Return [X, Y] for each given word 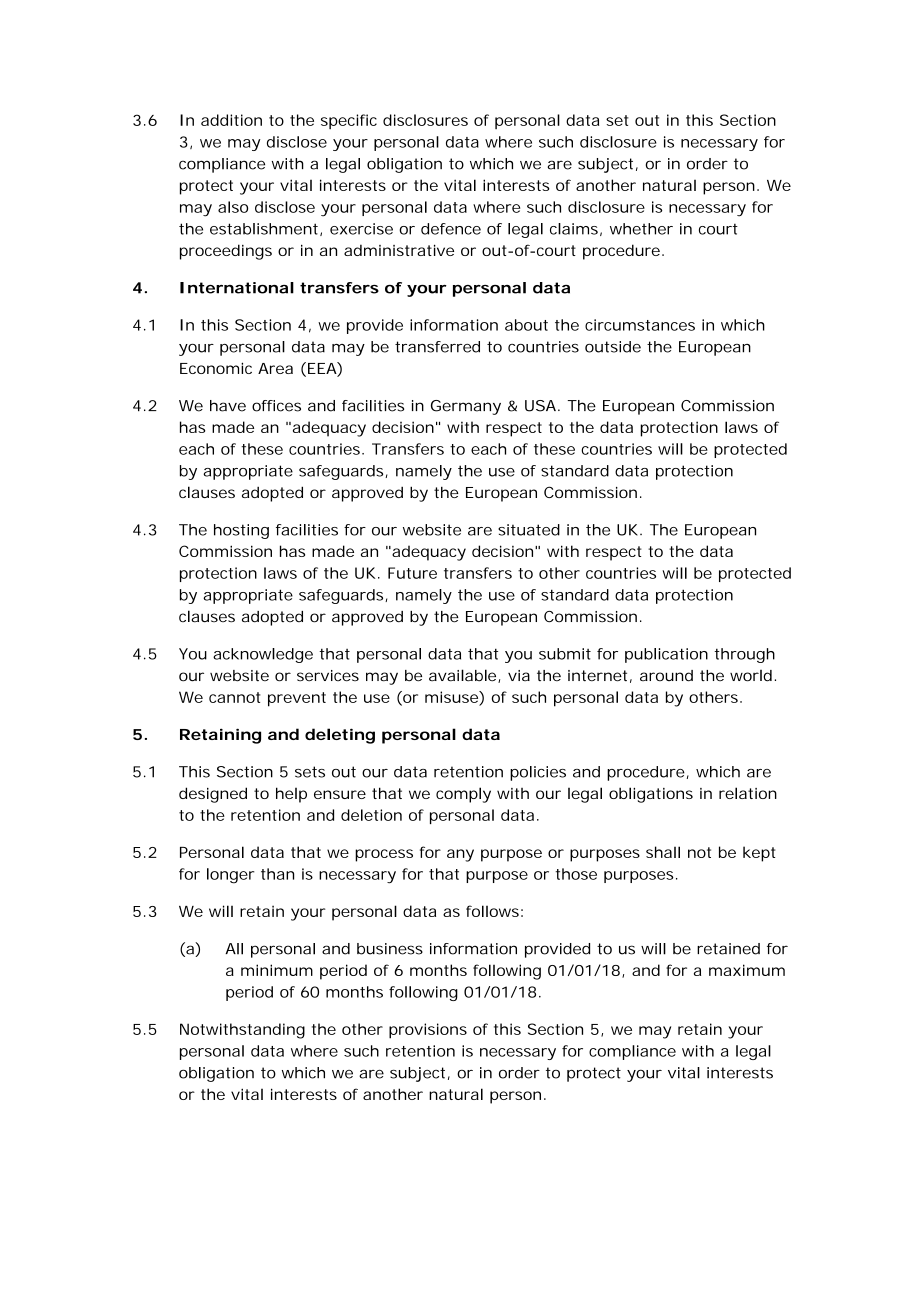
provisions [428, 1031]
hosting [241, 531]
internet [597, 676]
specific [349, 121]
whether [641, 229]
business [390, 949]
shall [663, 852]
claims [574, 229]
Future [412, 573]
